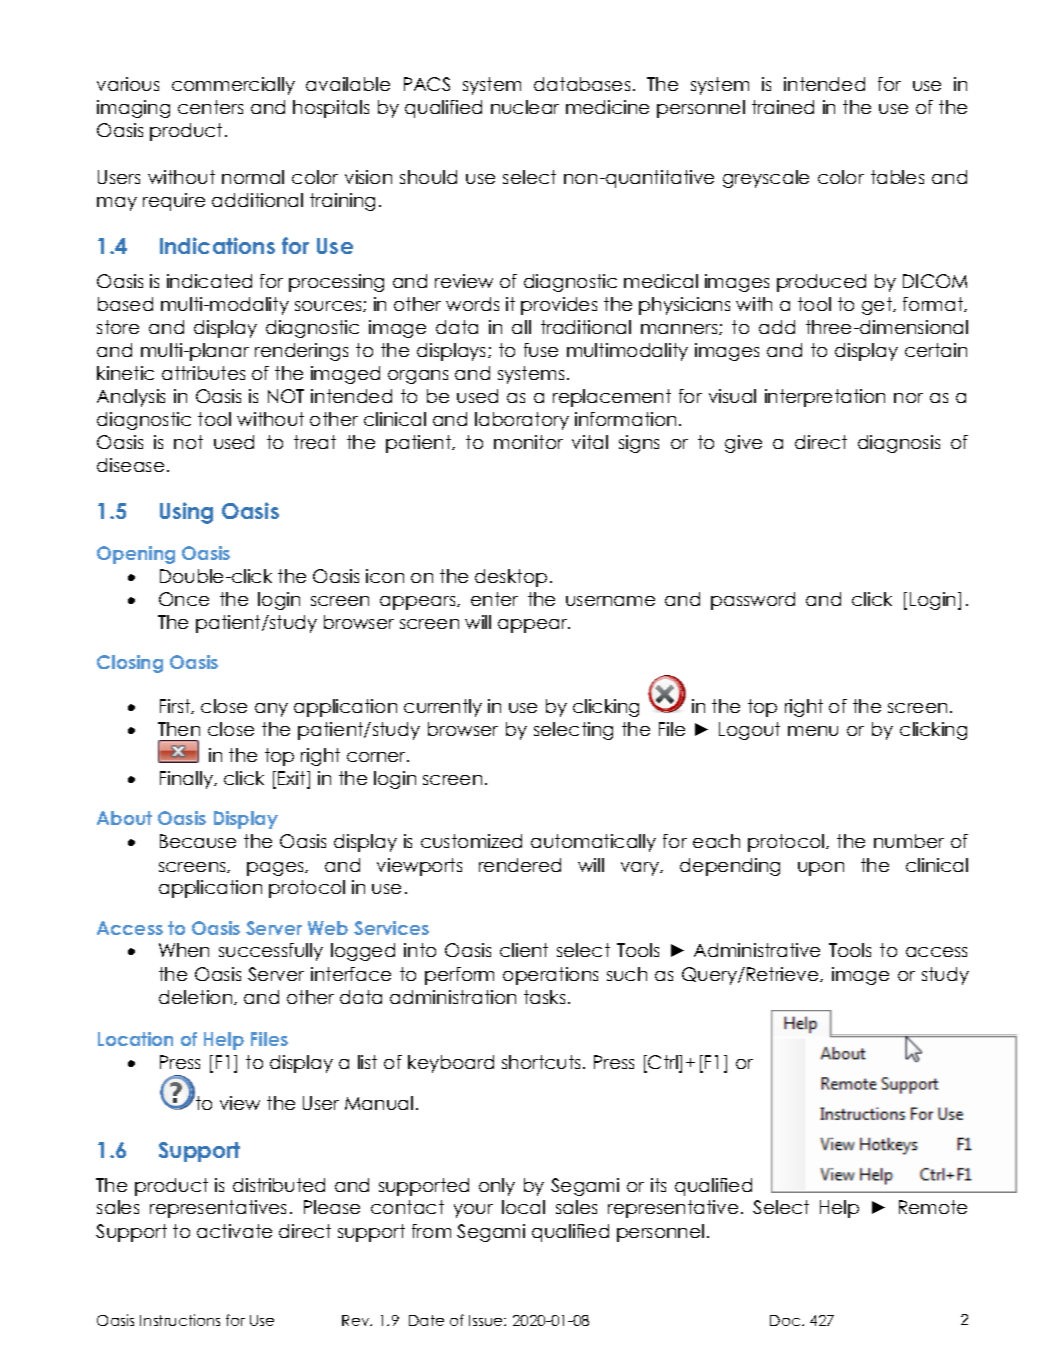 This screenshot has height=1354, width=1046. Describe the element at coordinates (487, 1320) in the screenshot. I see `Issue` at that location.
